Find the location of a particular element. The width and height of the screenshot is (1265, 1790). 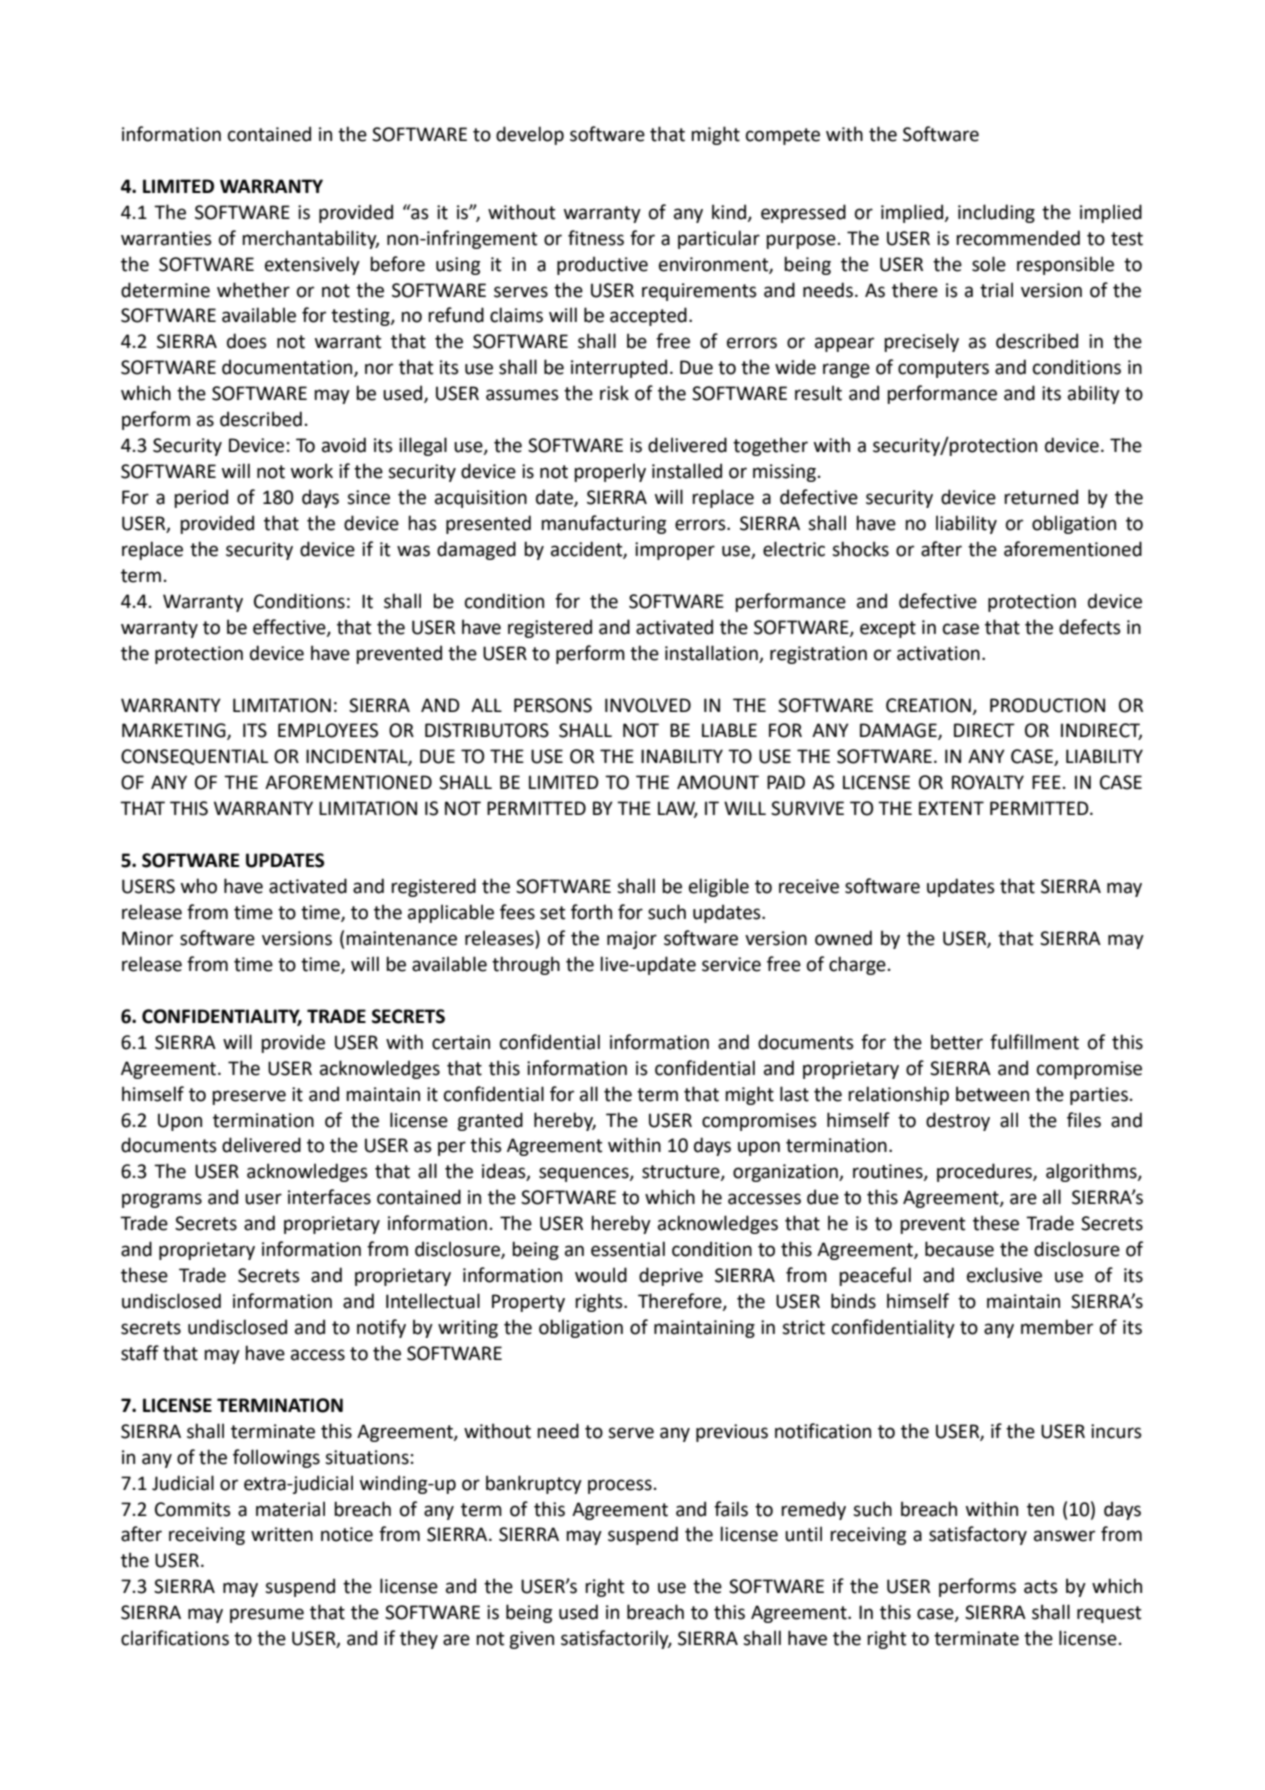

forth is located at coordinates (591, 912).
